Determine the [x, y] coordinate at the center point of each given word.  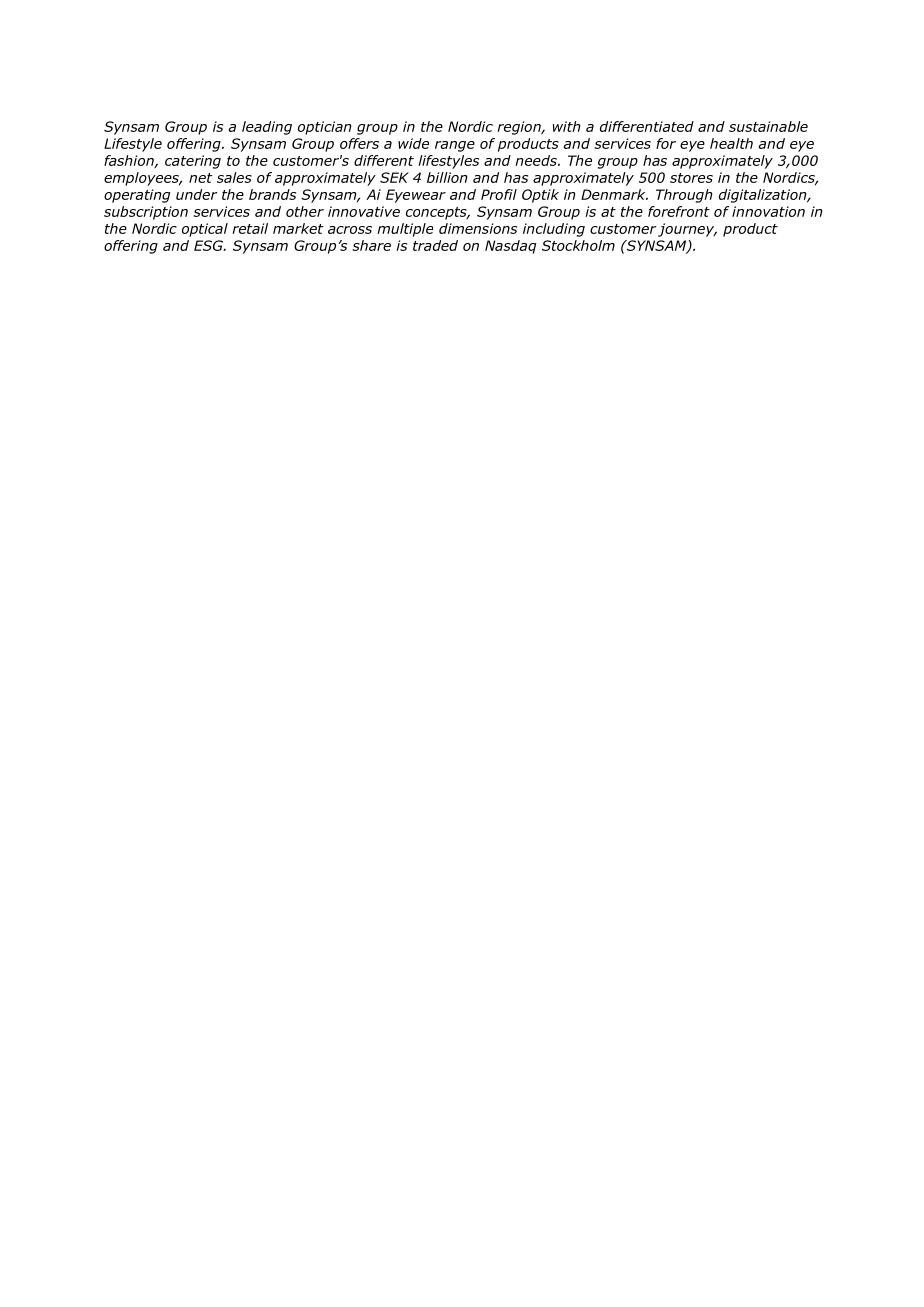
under [197, 194]
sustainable [768, 126]
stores [691, 178]
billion [447, 177]
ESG [209, 245]
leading [267, 128]
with [567, 126]
